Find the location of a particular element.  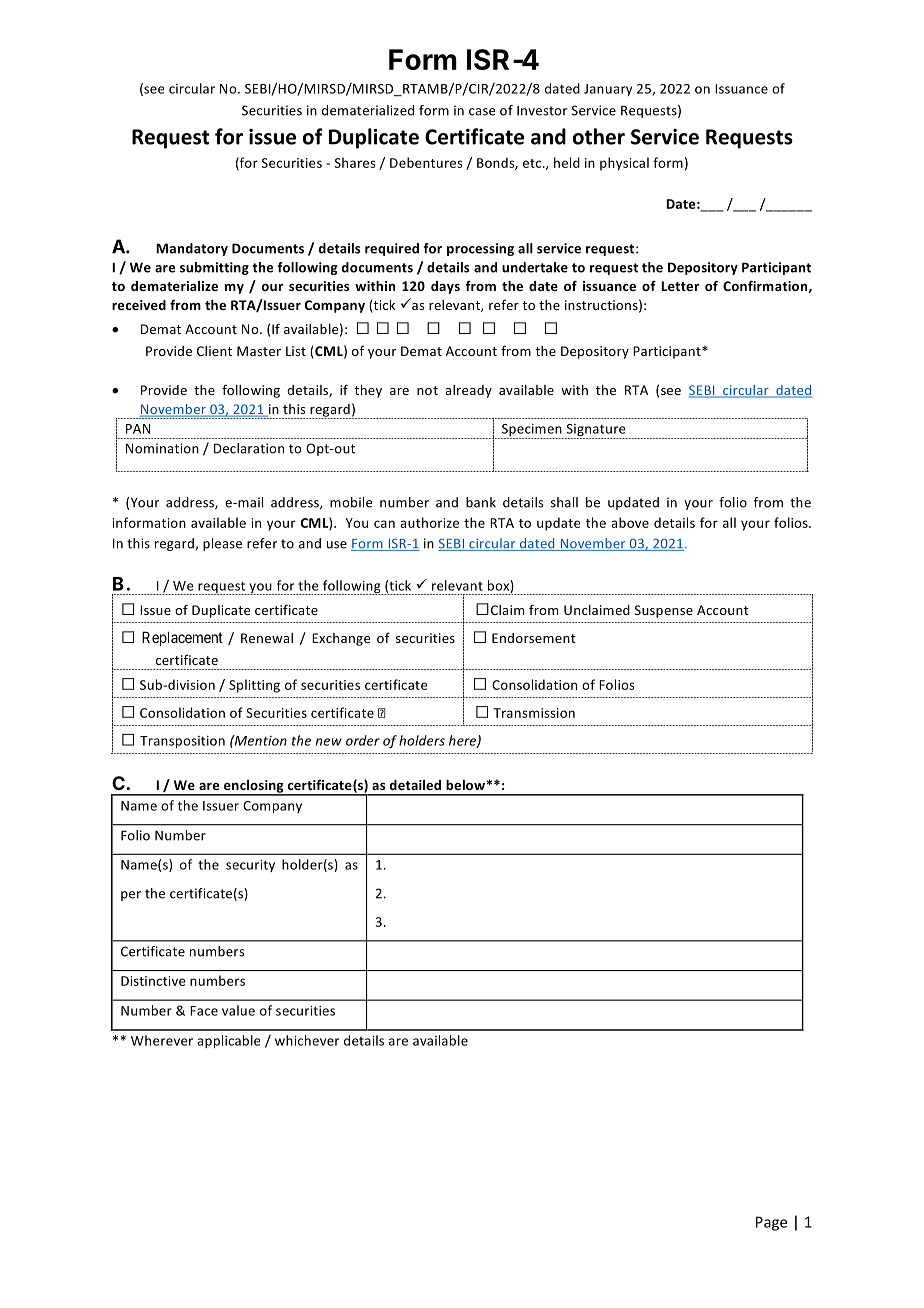

bank is located at coordinates (481, 502).
